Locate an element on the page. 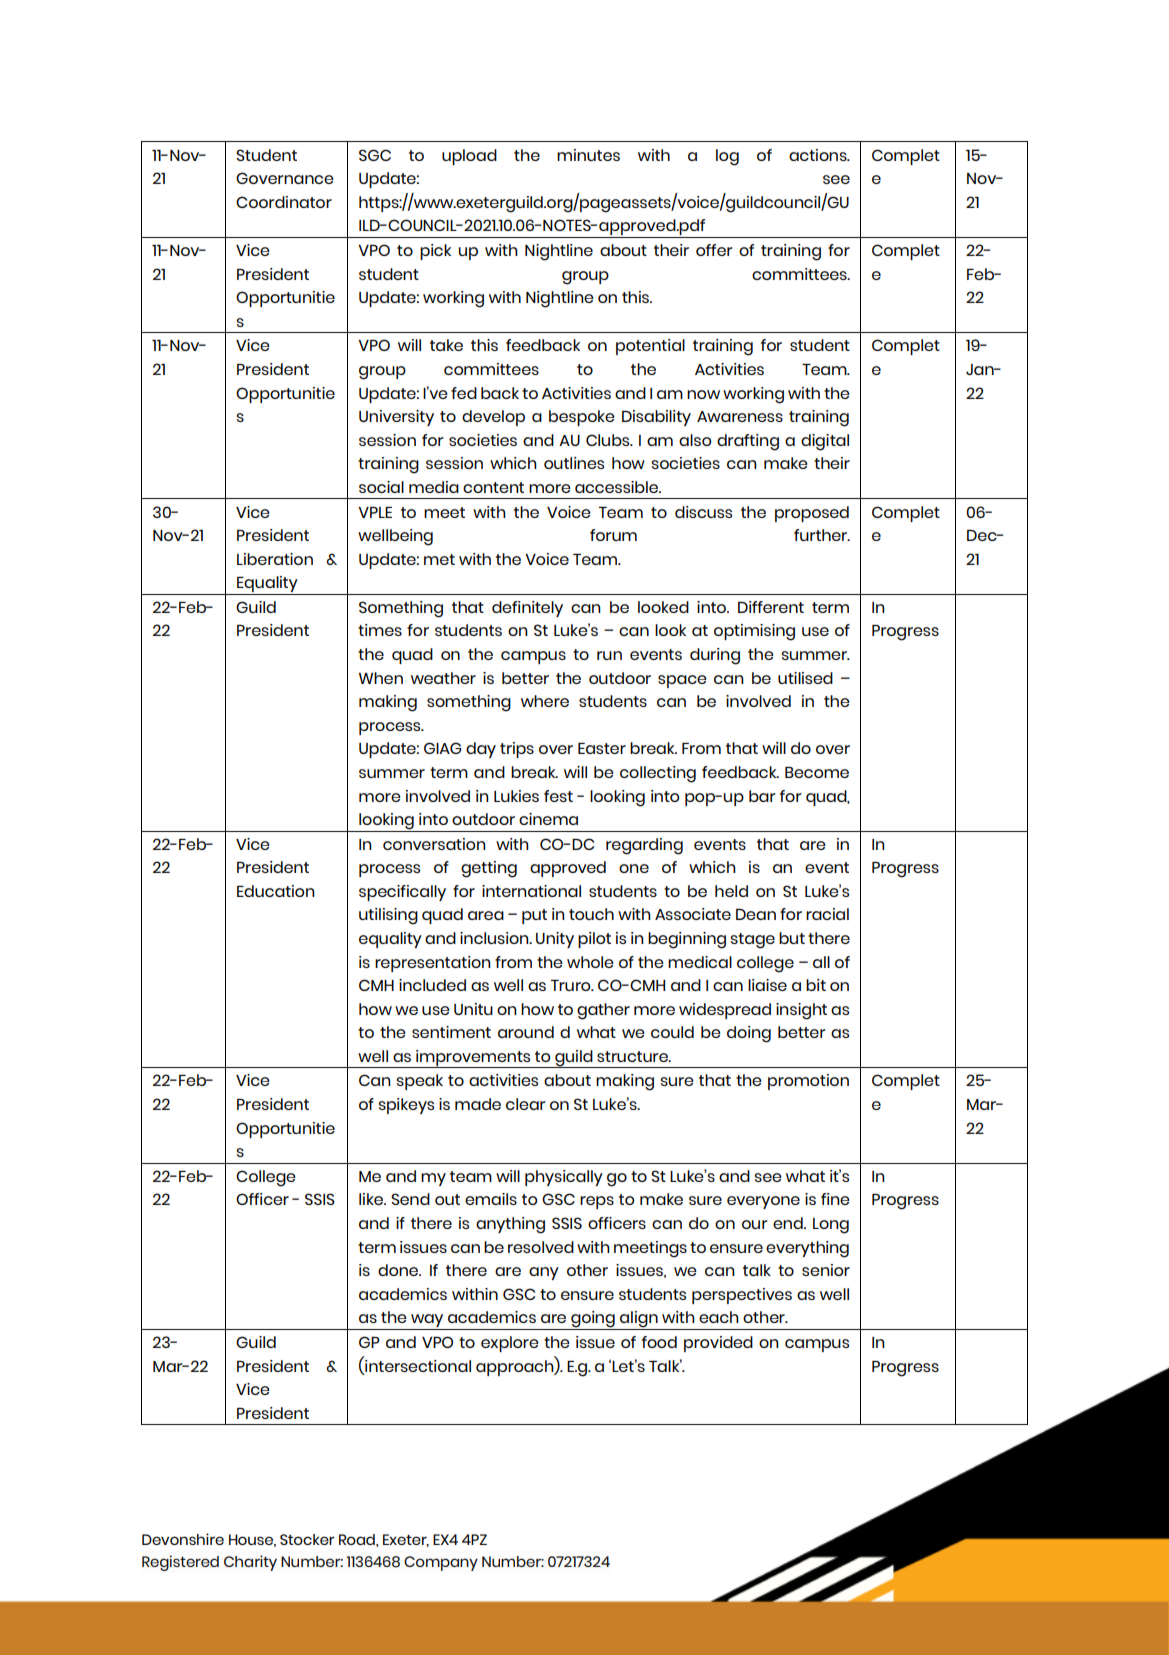 This document has width=1169, height=1655. like is located at coordinates (372, 1199).
